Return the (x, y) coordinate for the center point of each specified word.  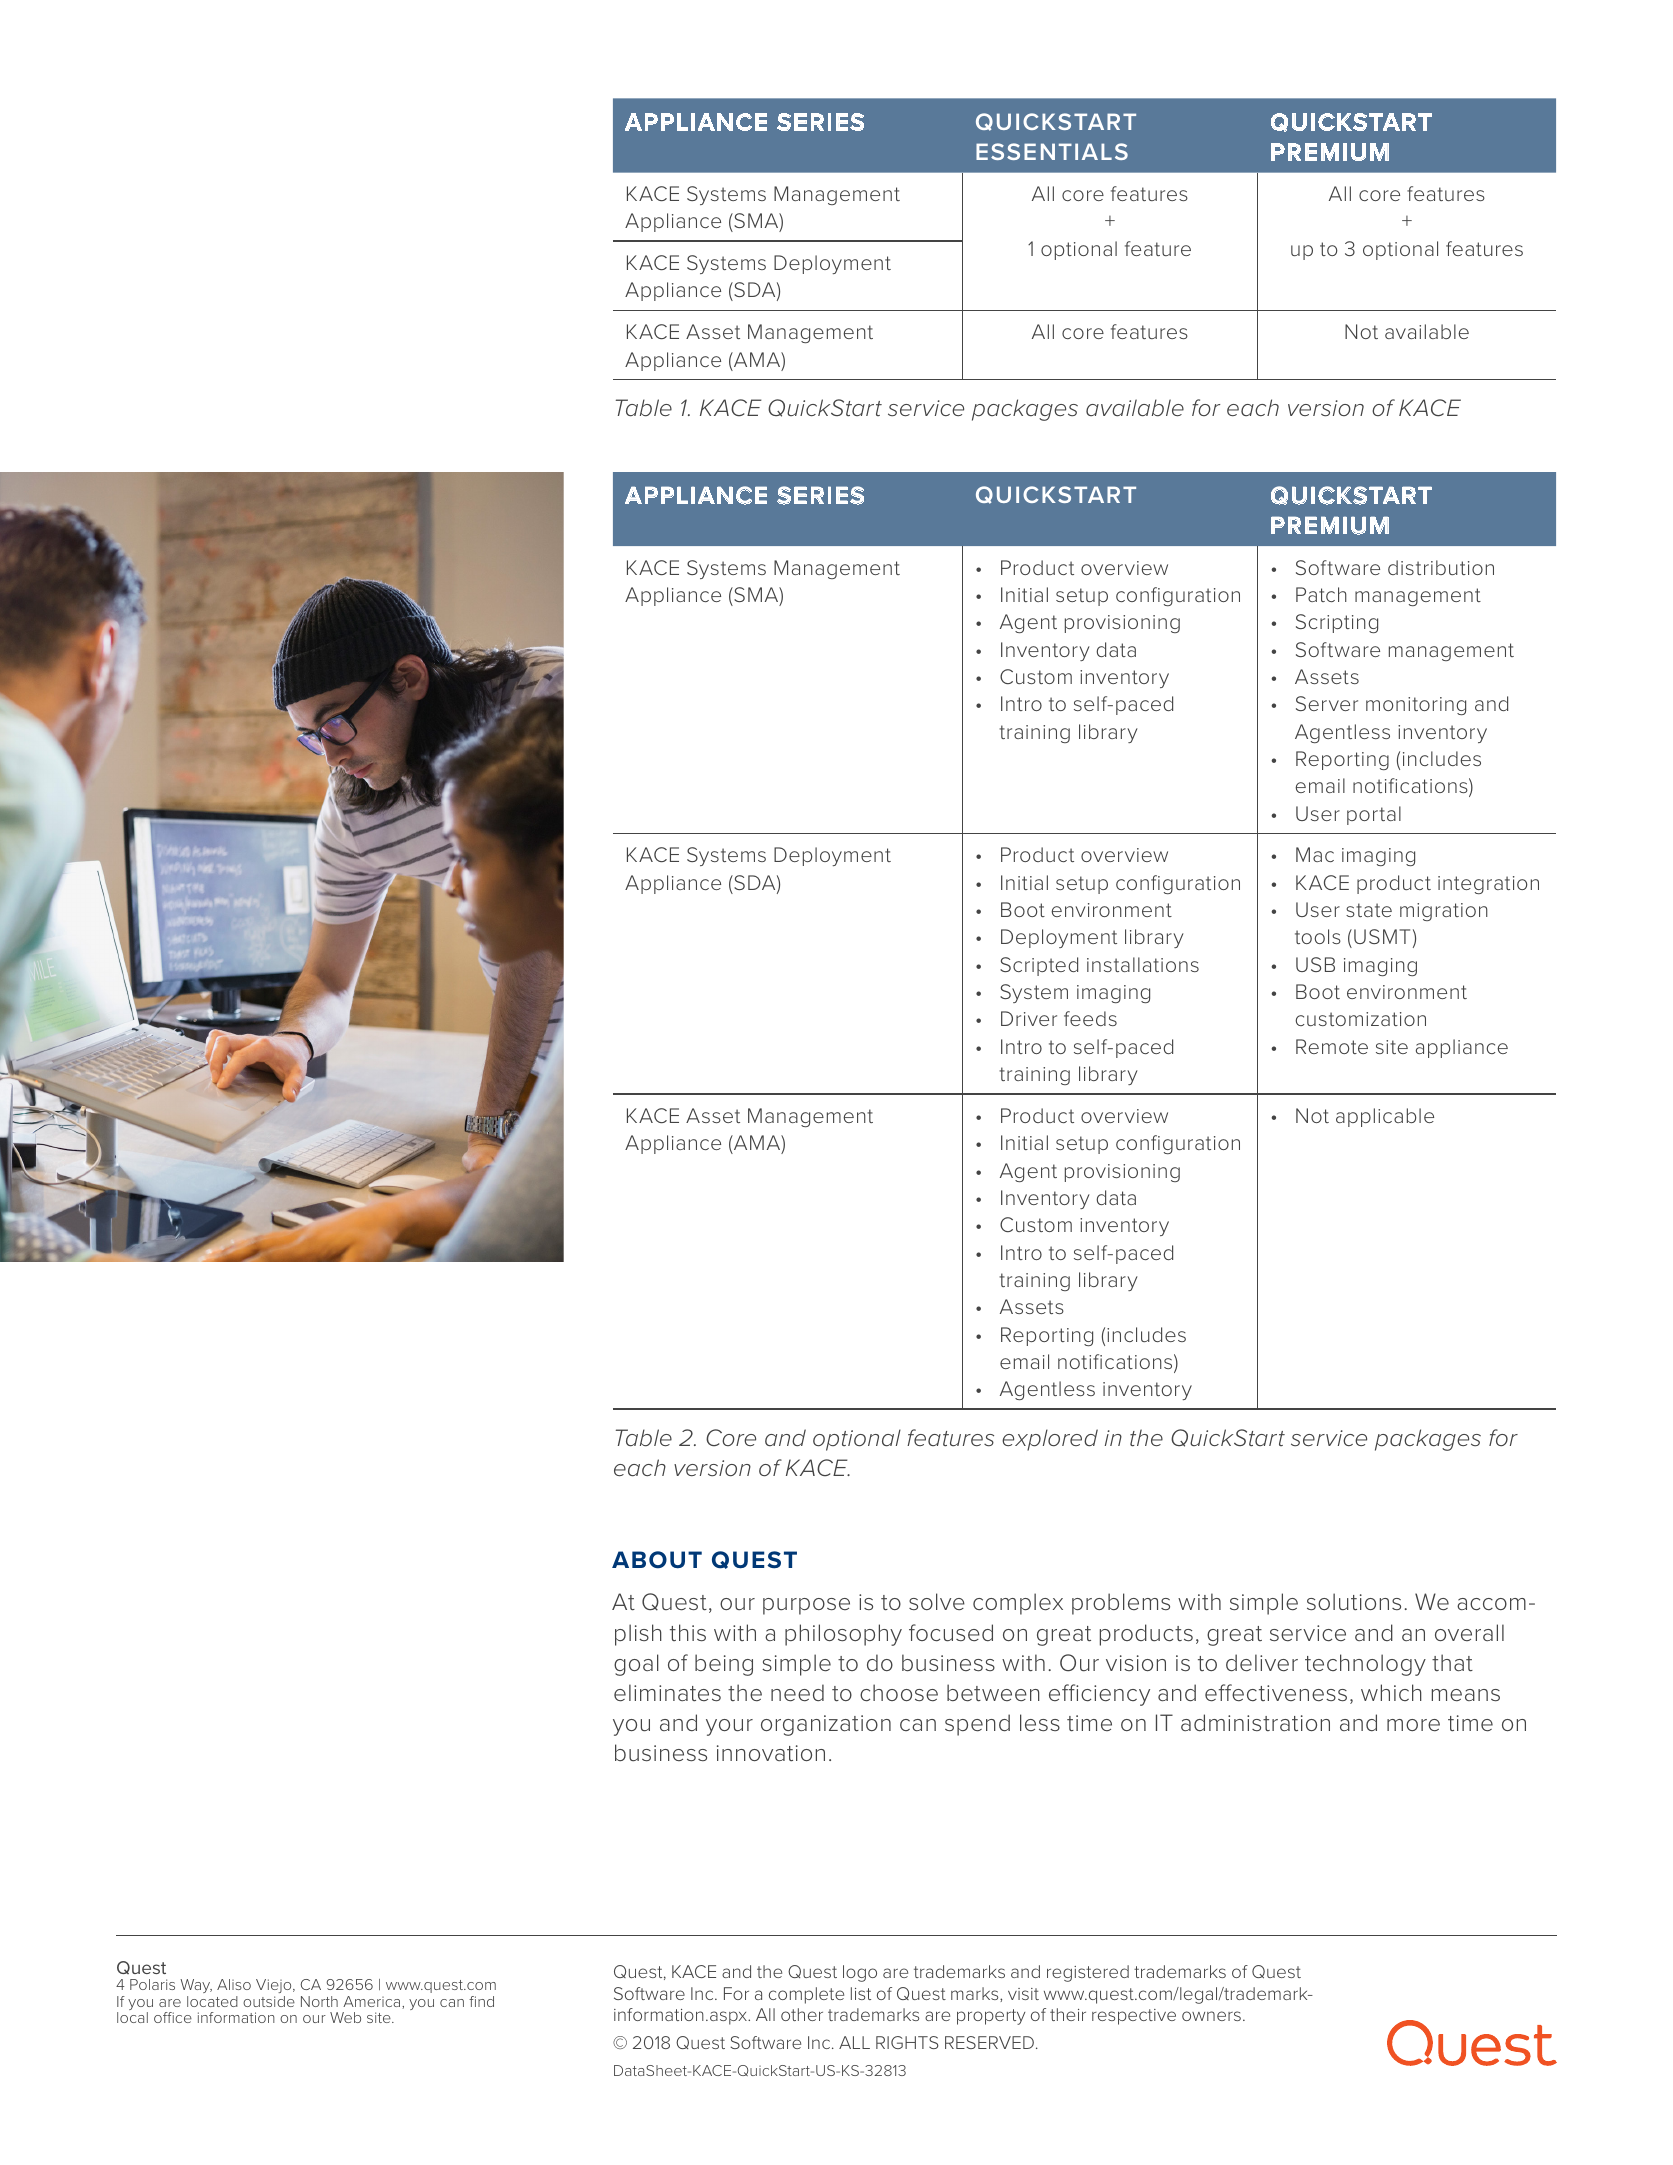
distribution (1441, 567)
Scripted (1039, 966)
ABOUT (657, 1560)
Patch (1321, 594)
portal (1374, 815)
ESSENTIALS (1052, 151)
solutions (1354, 1601)
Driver (1029, 1018)
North (319, 2001)
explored (1050, 1440)
